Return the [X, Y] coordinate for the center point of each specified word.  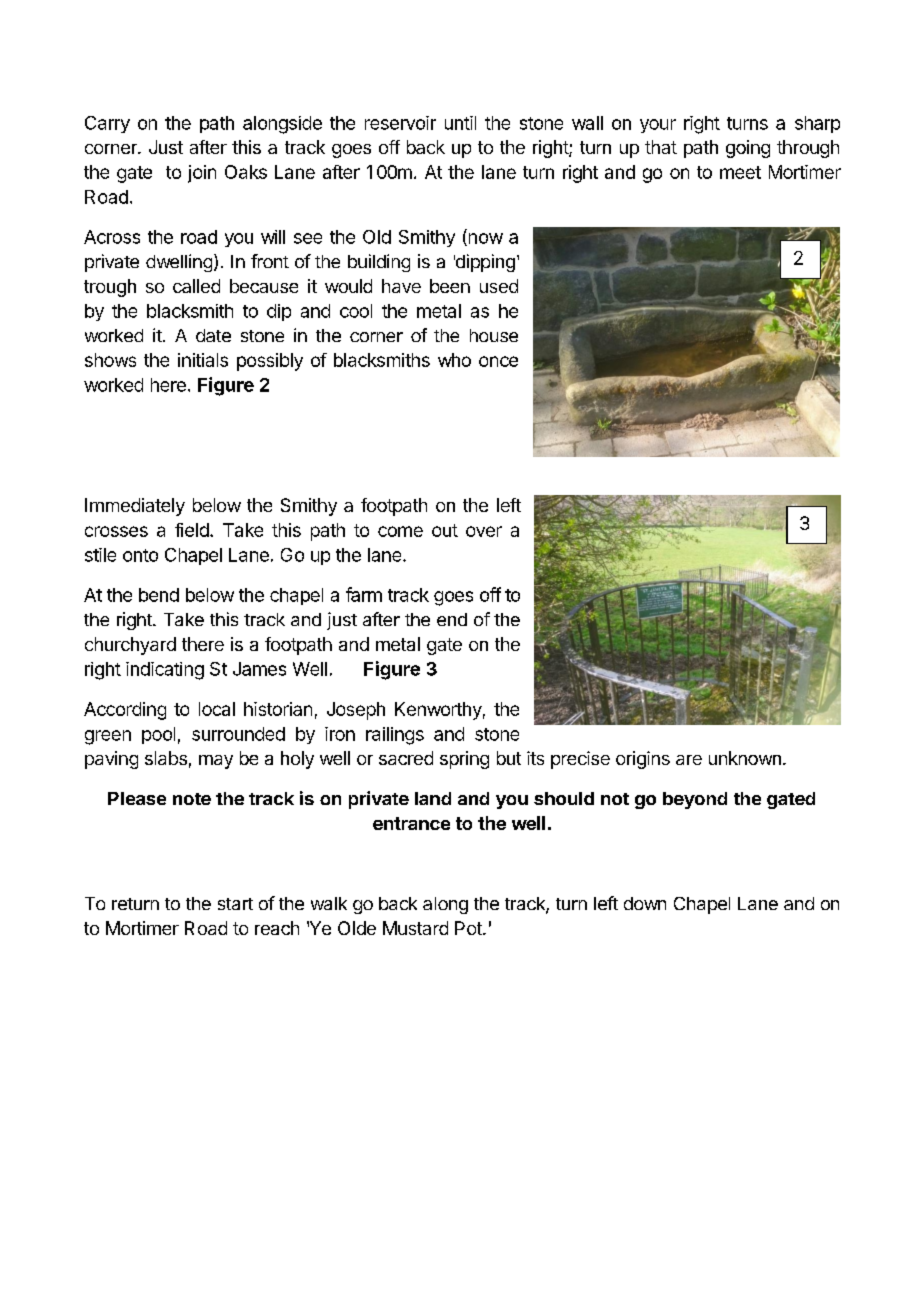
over [484, 531]
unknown [745, 758]
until [460, 123]
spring [464, 760]
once [498, 361]
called [196, 286]
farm [364, 594]
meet [740, 172]
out [445, 530]
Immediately [135, 507]
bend [159, 595]
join [202, 174]
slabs [166, 758]
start [235, 904]
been [450, 286]
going [748, 149]
